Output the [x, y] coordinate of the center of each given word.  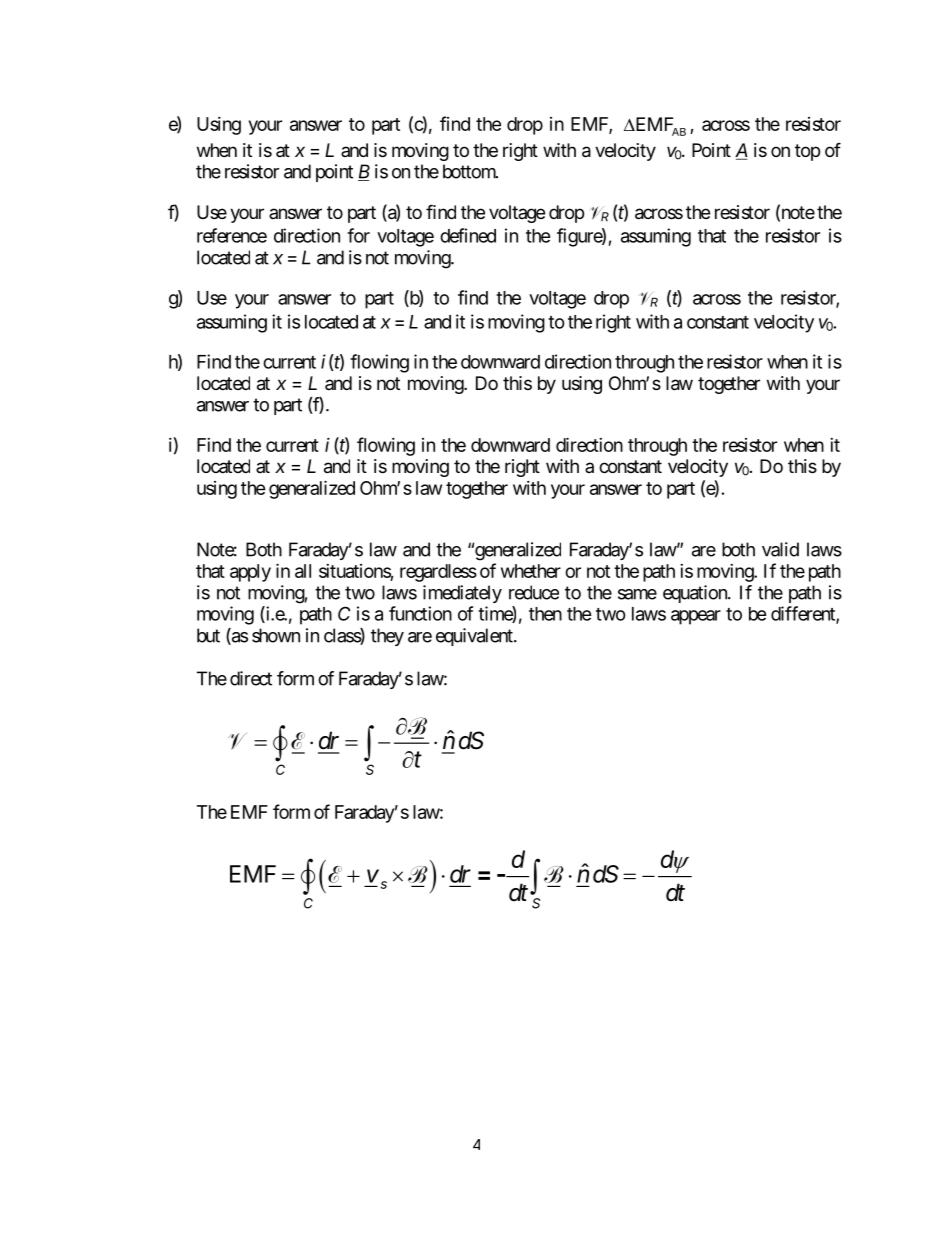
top [807, 152]
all [303, 571]
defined [468, 235]
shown [276, 635]
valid [780, 549]
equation [696, 594]
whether [531, 571]
